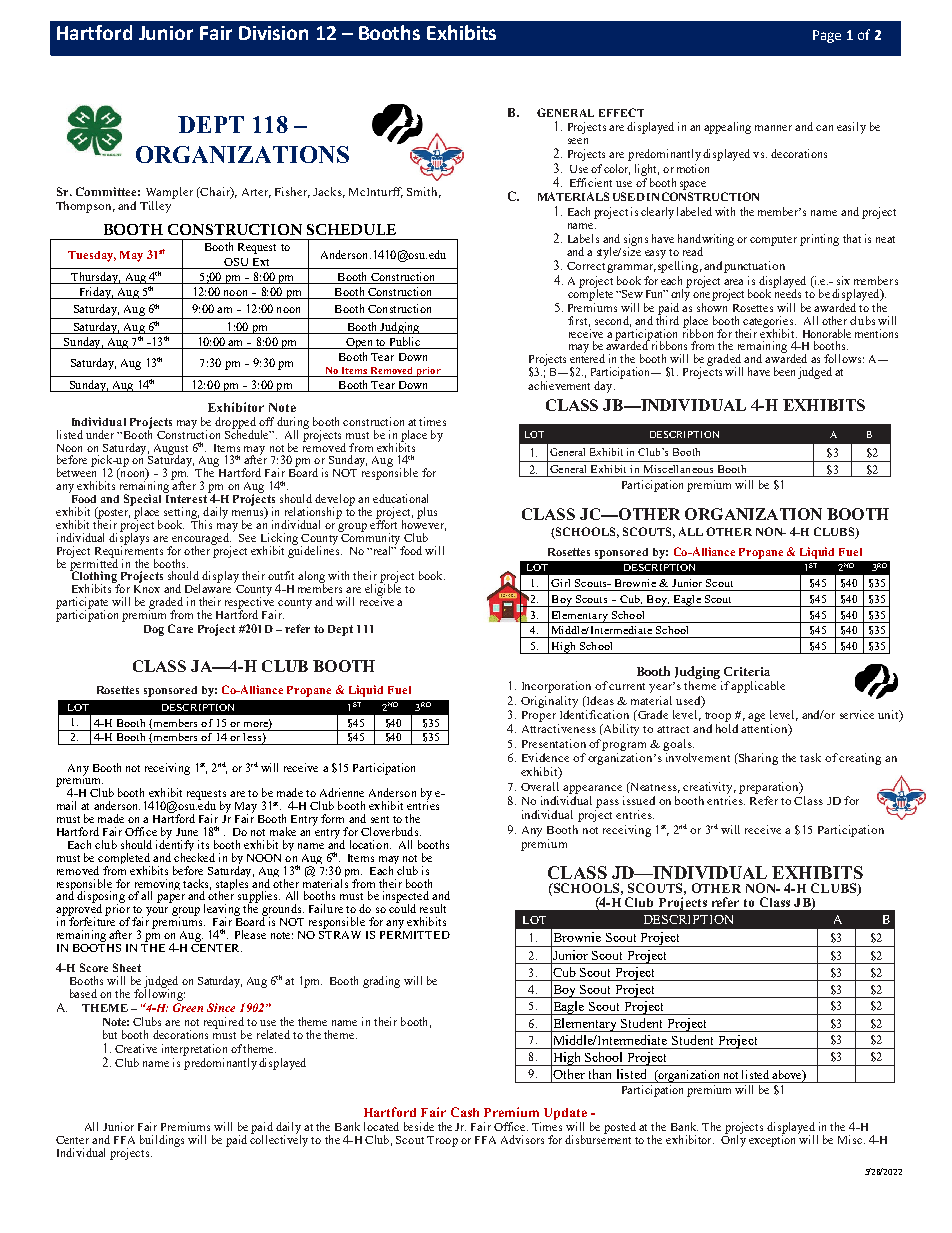 The image size is (952, 1233). Describe the element at coordinates (559, 385) in the page. I see `achievement` at that location.
